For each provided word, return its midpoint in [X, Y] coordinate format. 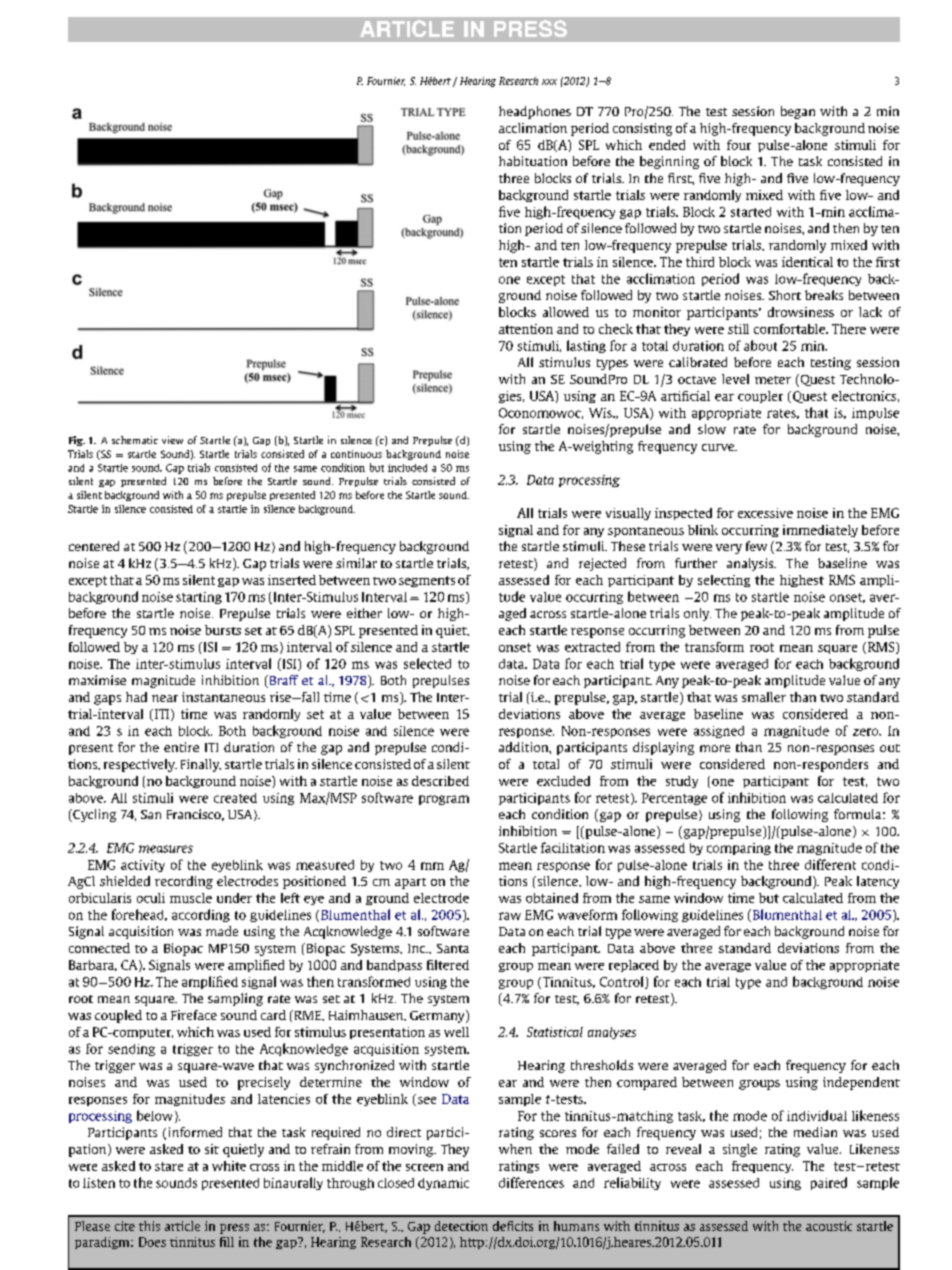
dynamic [443, 1184]
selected [427, 663]
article [182, 1226]
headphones [535, 112]
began [798, 112]
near [165, 698]
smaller [764, 697]
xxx [549, 82]
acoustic [829, 1226]
